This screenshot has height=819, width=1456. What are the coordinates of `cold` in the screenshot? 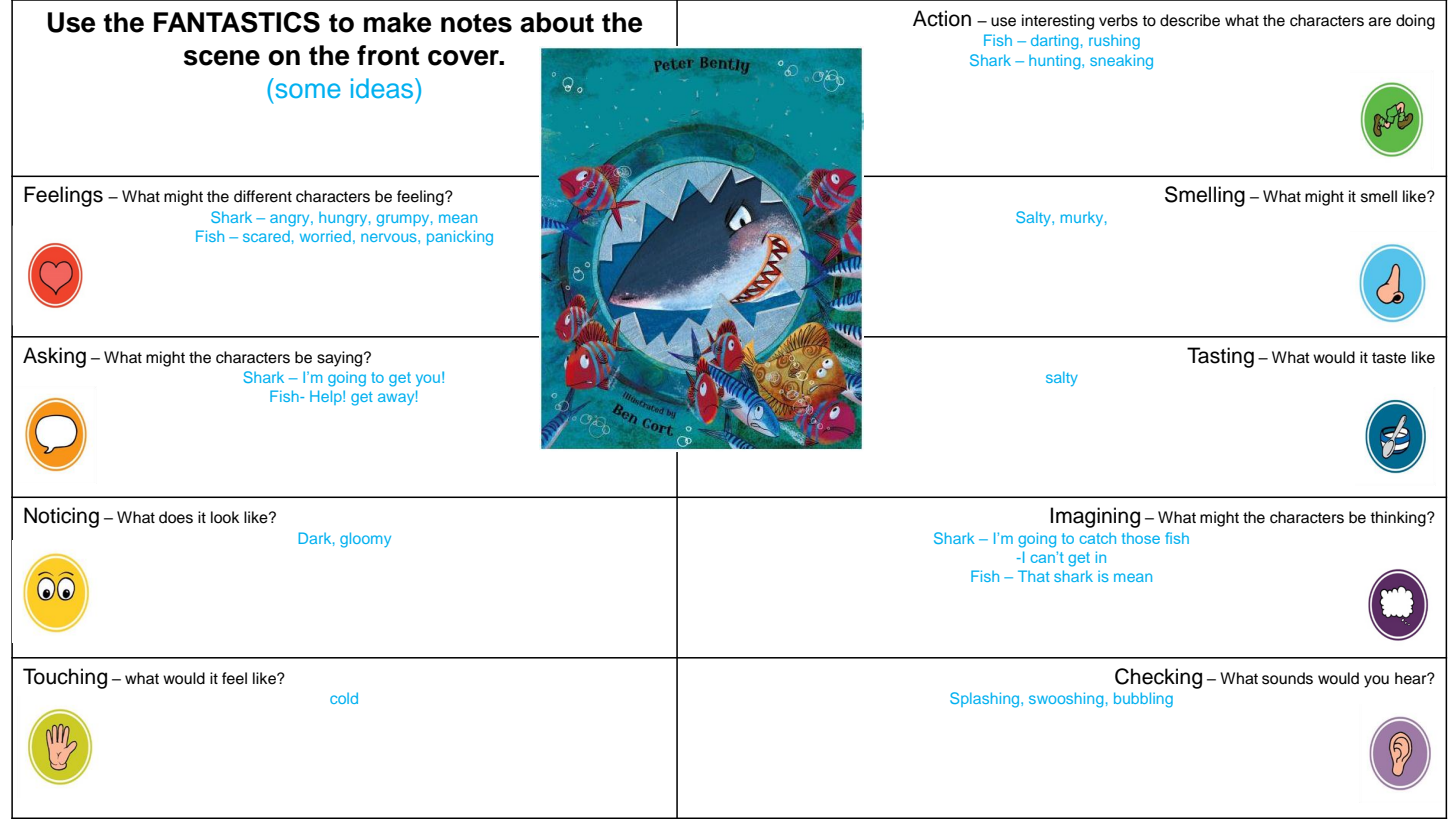 It's located at (344, 698).
